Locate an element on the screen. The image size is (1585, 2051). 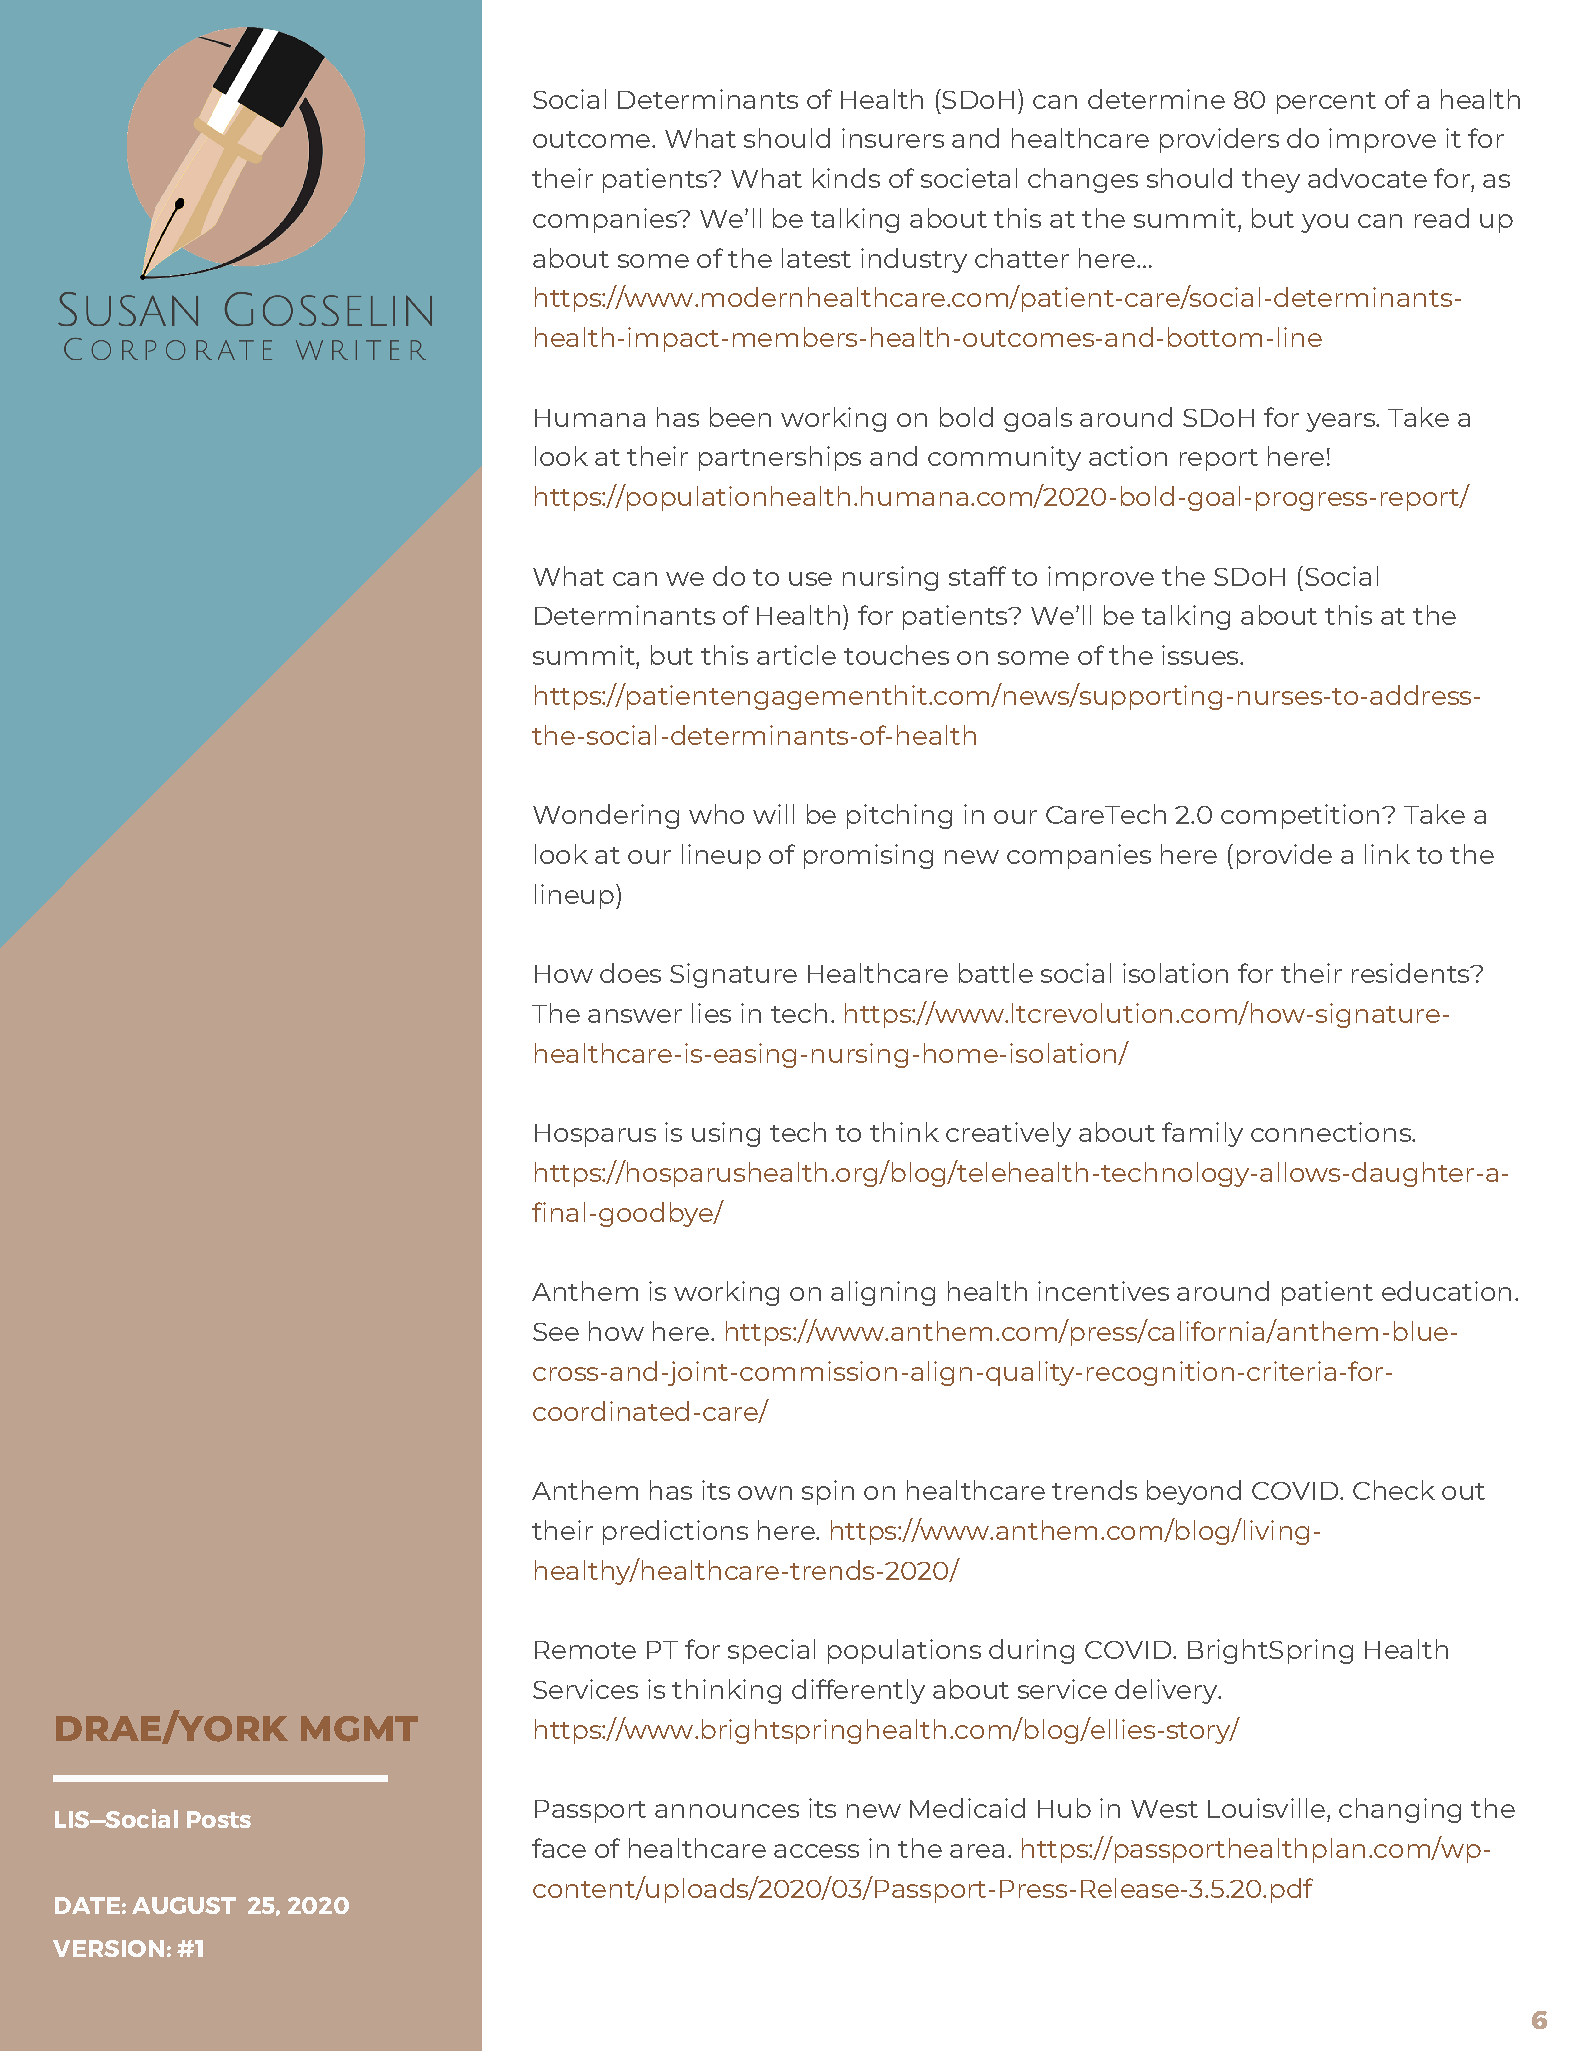
AUGUST is located at coordinates (184, 1905).
